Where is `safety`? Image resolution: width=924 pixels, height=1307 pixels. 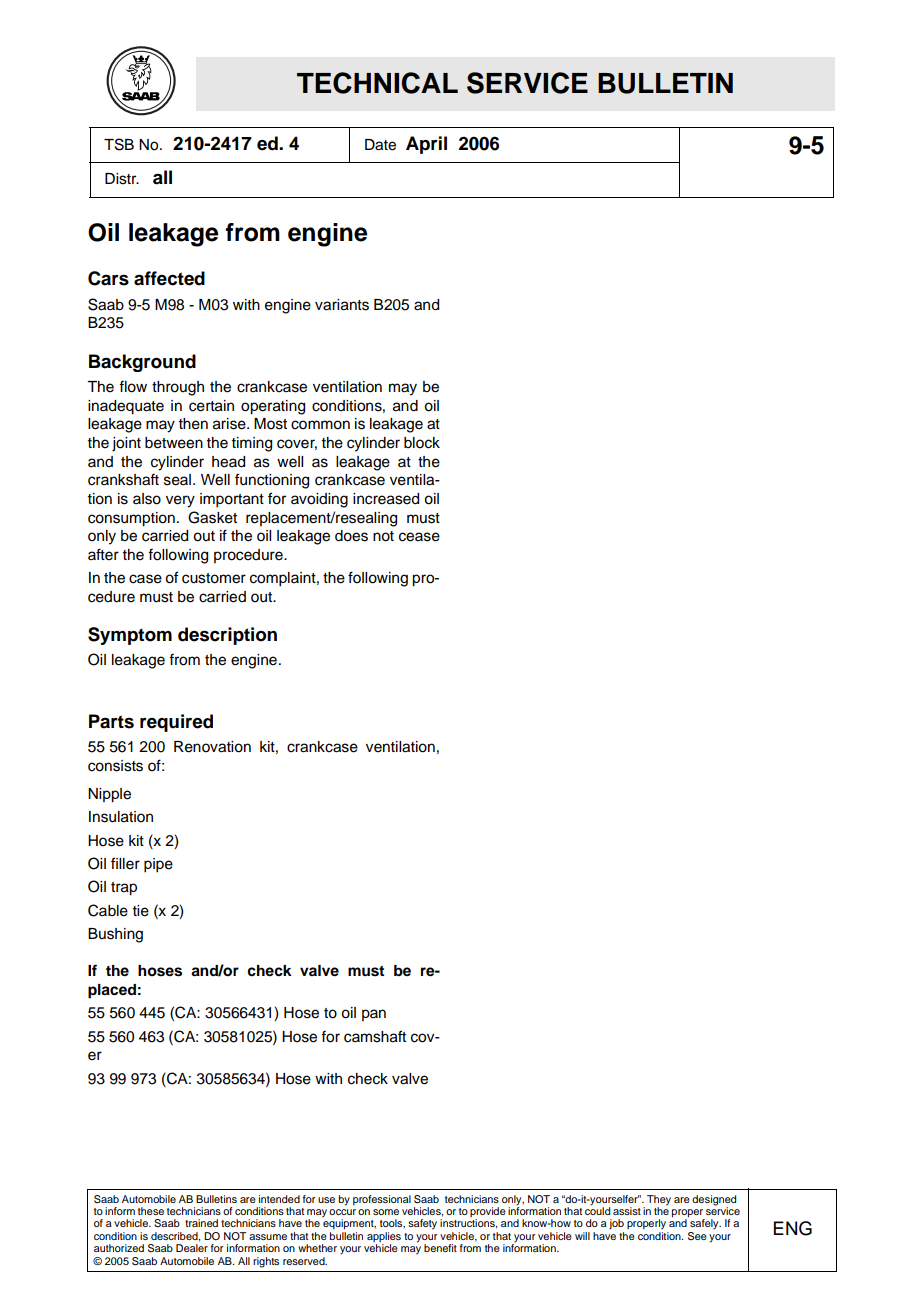
safety is located at coordinates (422, 1224).
